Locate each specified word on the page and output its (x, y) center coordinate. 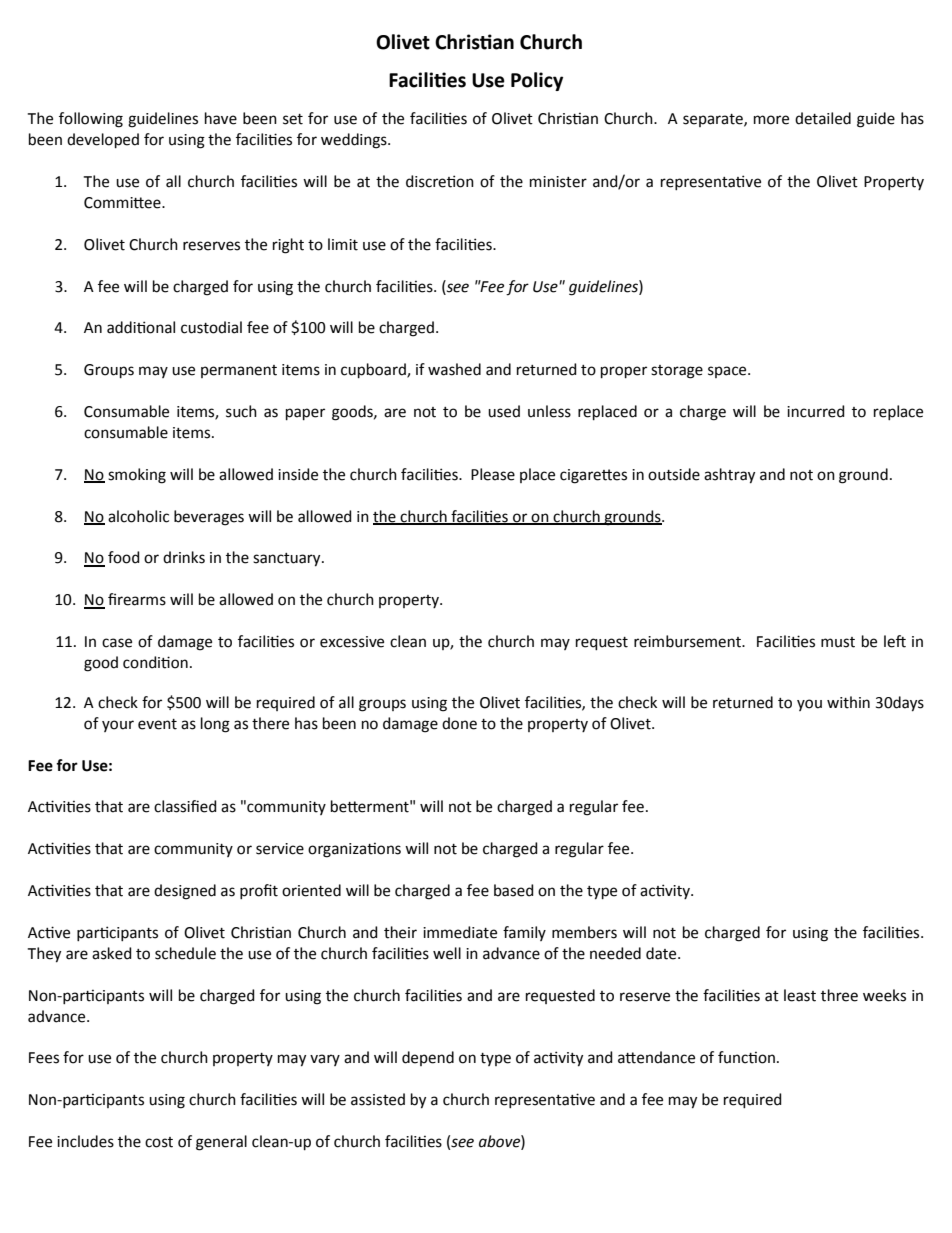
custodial (211, 327)
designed (185, 892)
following (91, 120)
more (771, 120)
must (838, 642)
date (662, 953)
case (117, 643)
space (728, 372)
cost (159, 1142)
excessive (352, 642)
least (800, 995)
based (514, 890)
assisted (378, 1099)
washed (454, 369)
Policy (537, 81)
